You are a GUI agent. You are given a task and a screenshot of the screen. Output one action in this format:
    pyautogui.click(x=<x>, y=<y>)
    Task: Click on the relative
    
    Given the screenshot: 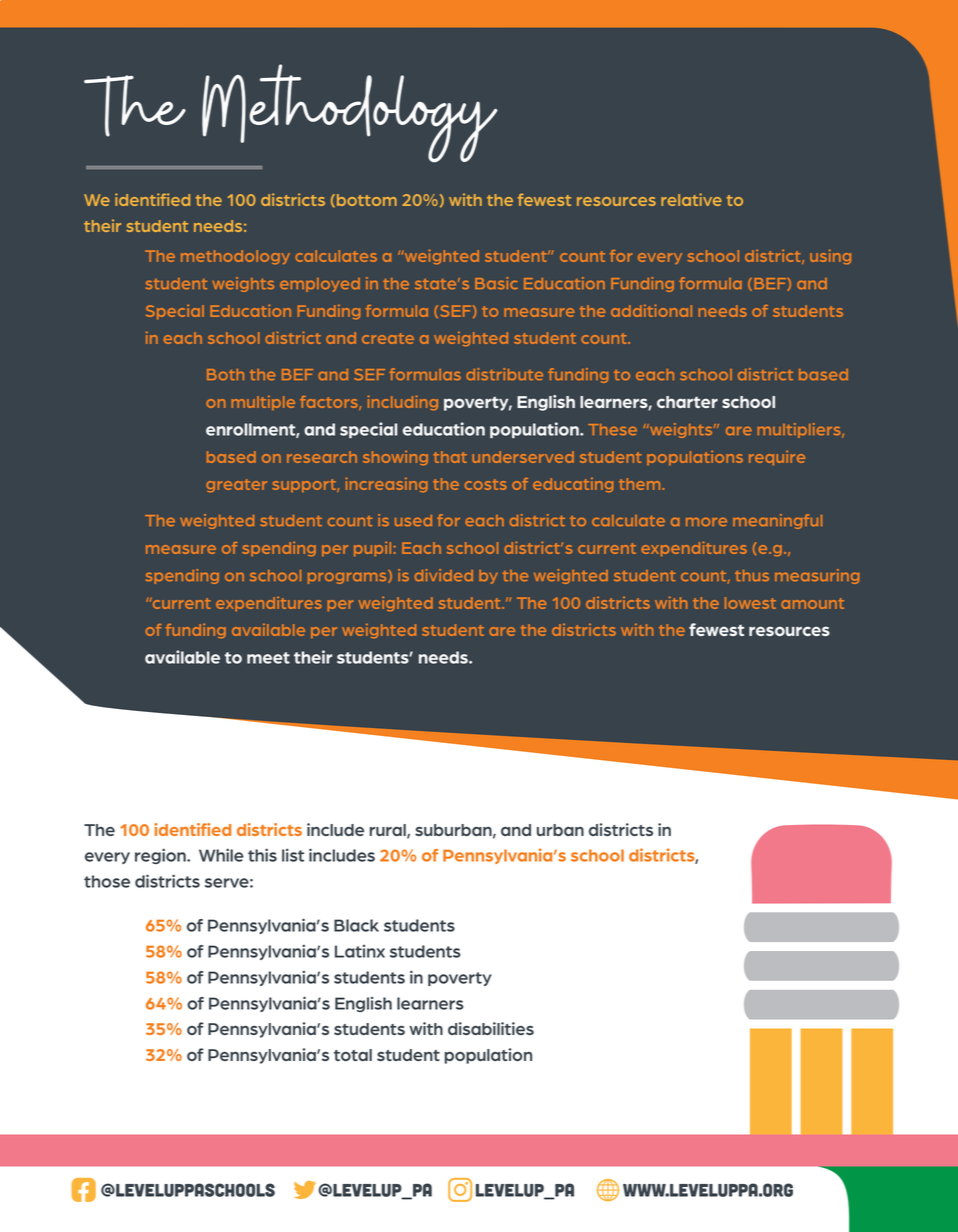 What is the action you would take?
    pyautogui.click(x=691, y=199)
